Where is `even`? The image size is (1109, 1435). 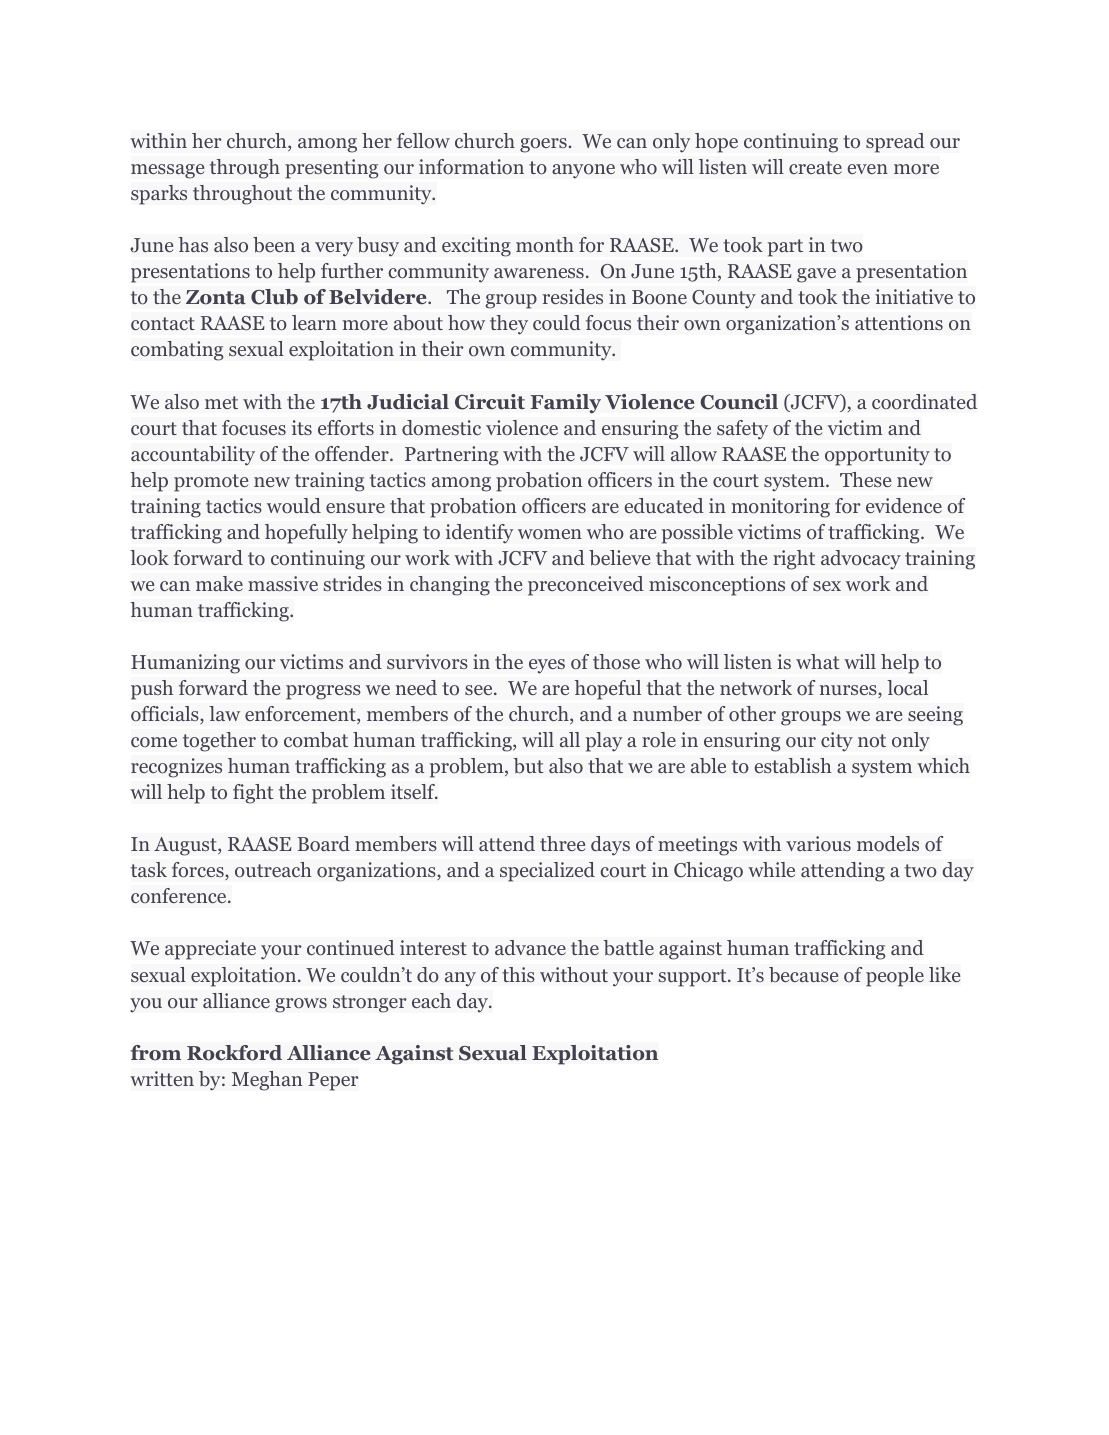 even is located at coordinates (867, 169).
